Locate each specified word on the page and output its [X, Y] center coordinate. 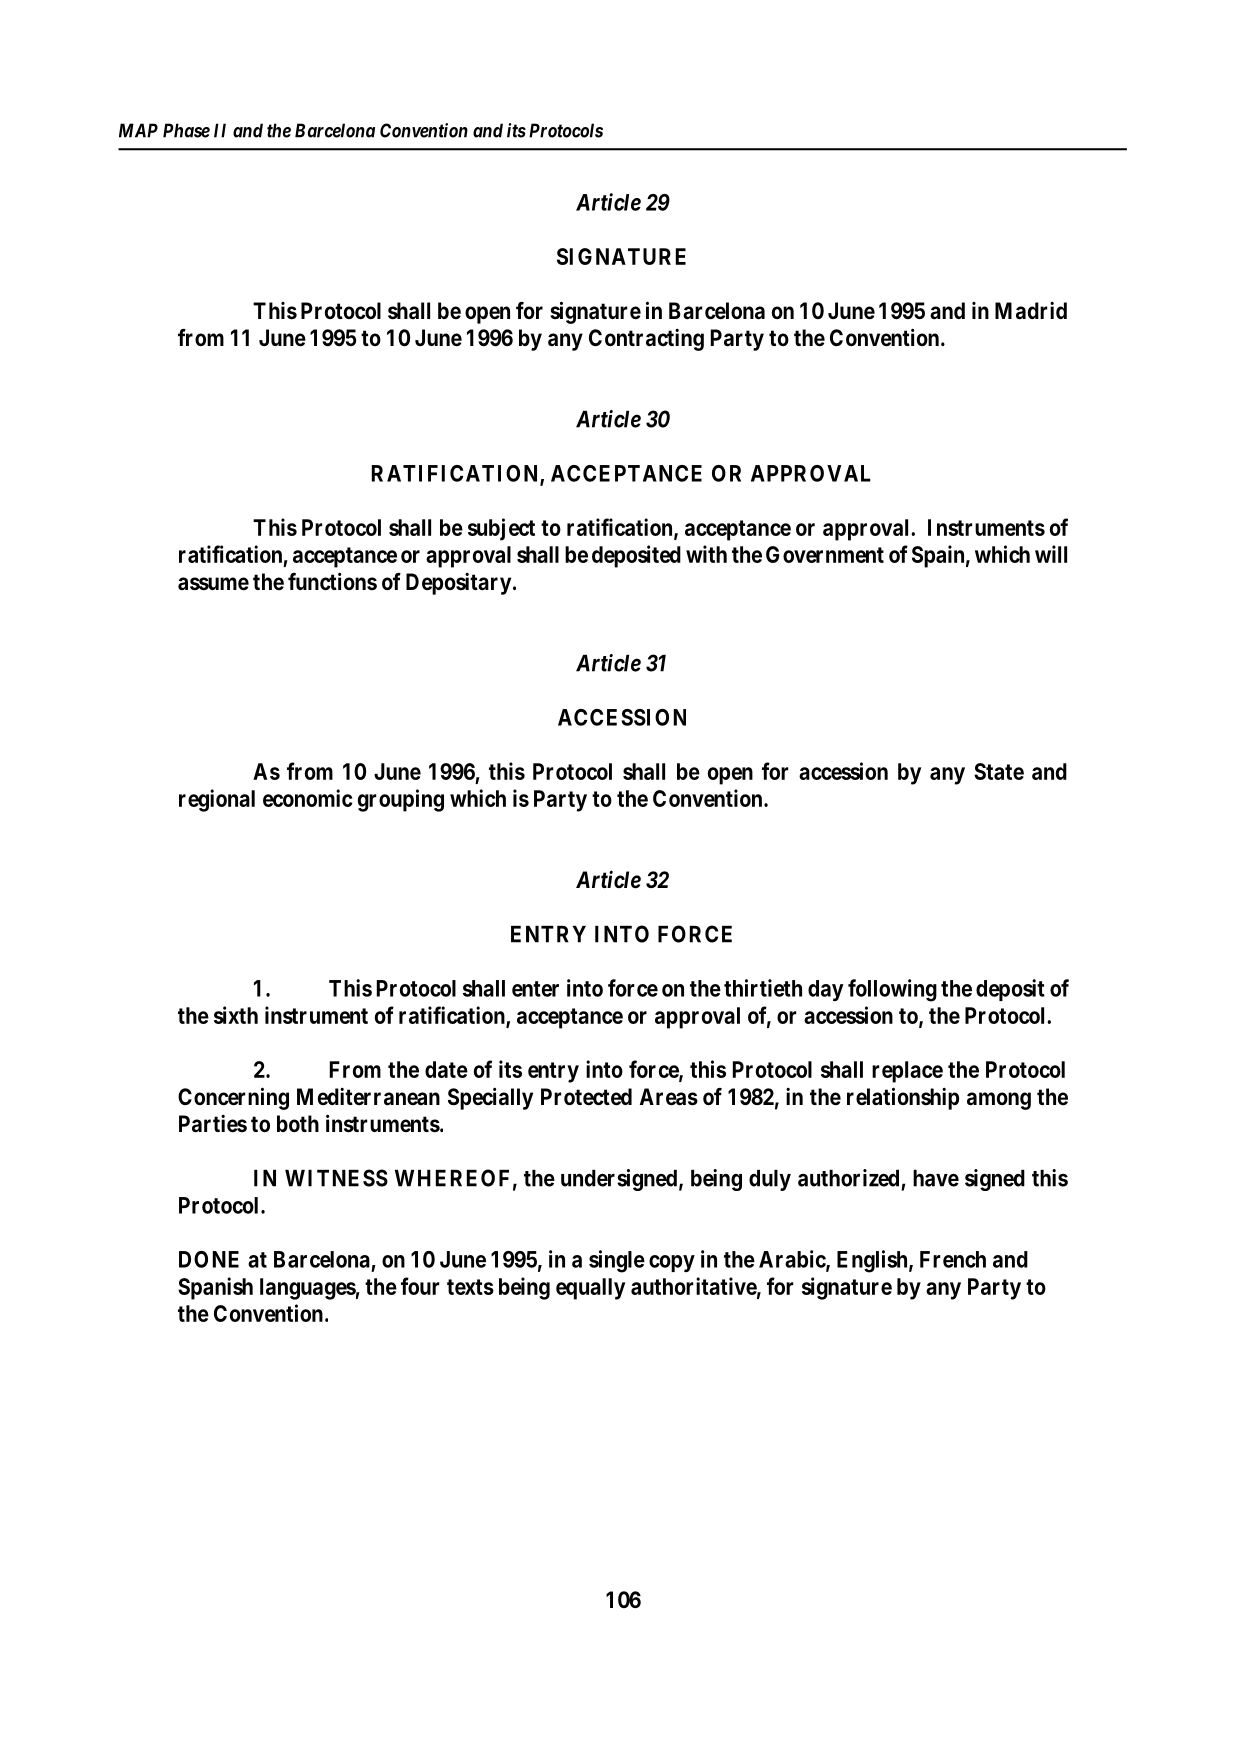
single [617, 1261]
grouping [401, 800]
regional [217, 800]
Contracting [646, 340]
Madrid [1031, 311]
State [999, 771]
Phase [186, 130]
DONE [209, 1259]
